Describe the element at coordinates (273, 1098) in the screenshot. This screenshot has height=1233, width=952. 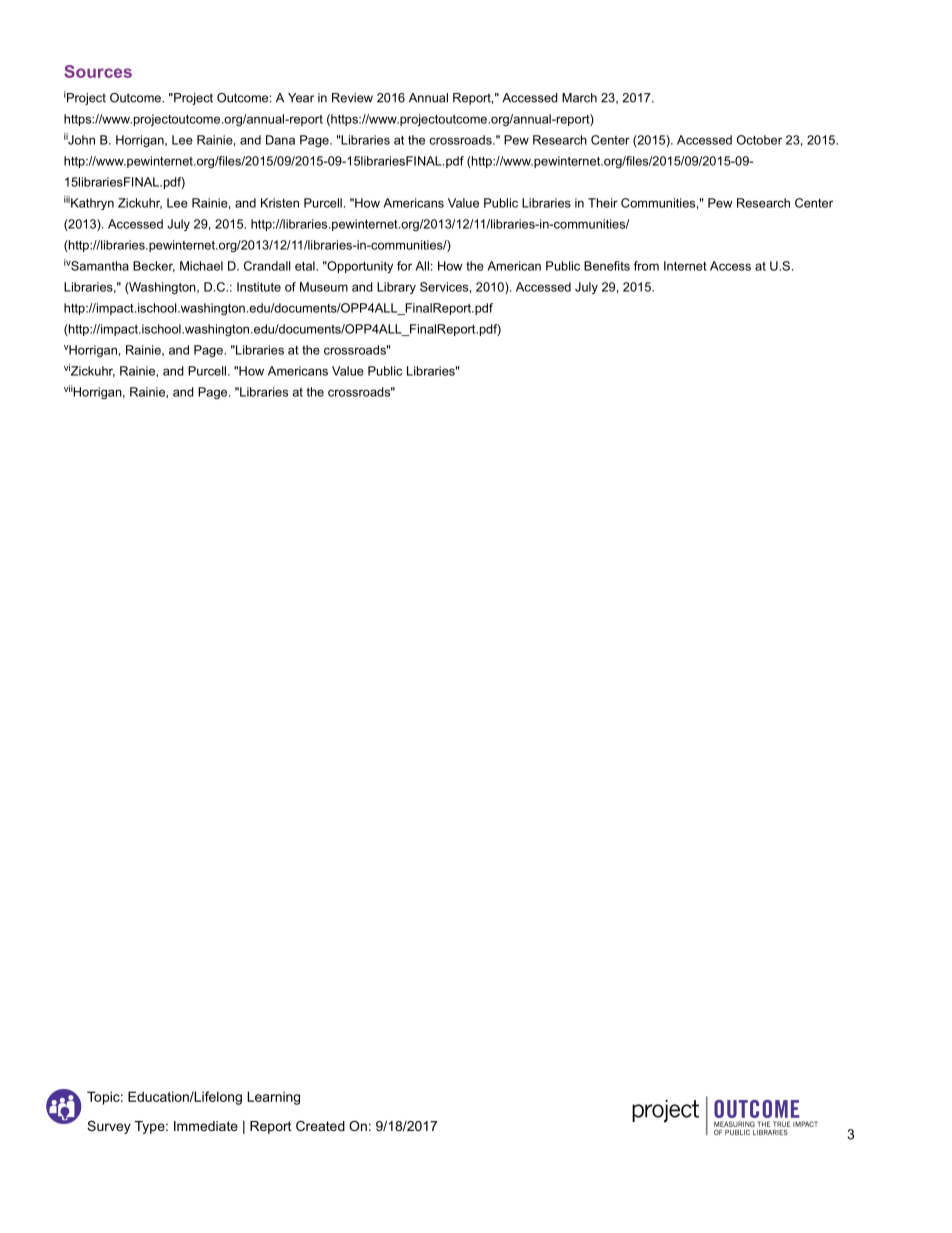
I see `Learning` at that location.
